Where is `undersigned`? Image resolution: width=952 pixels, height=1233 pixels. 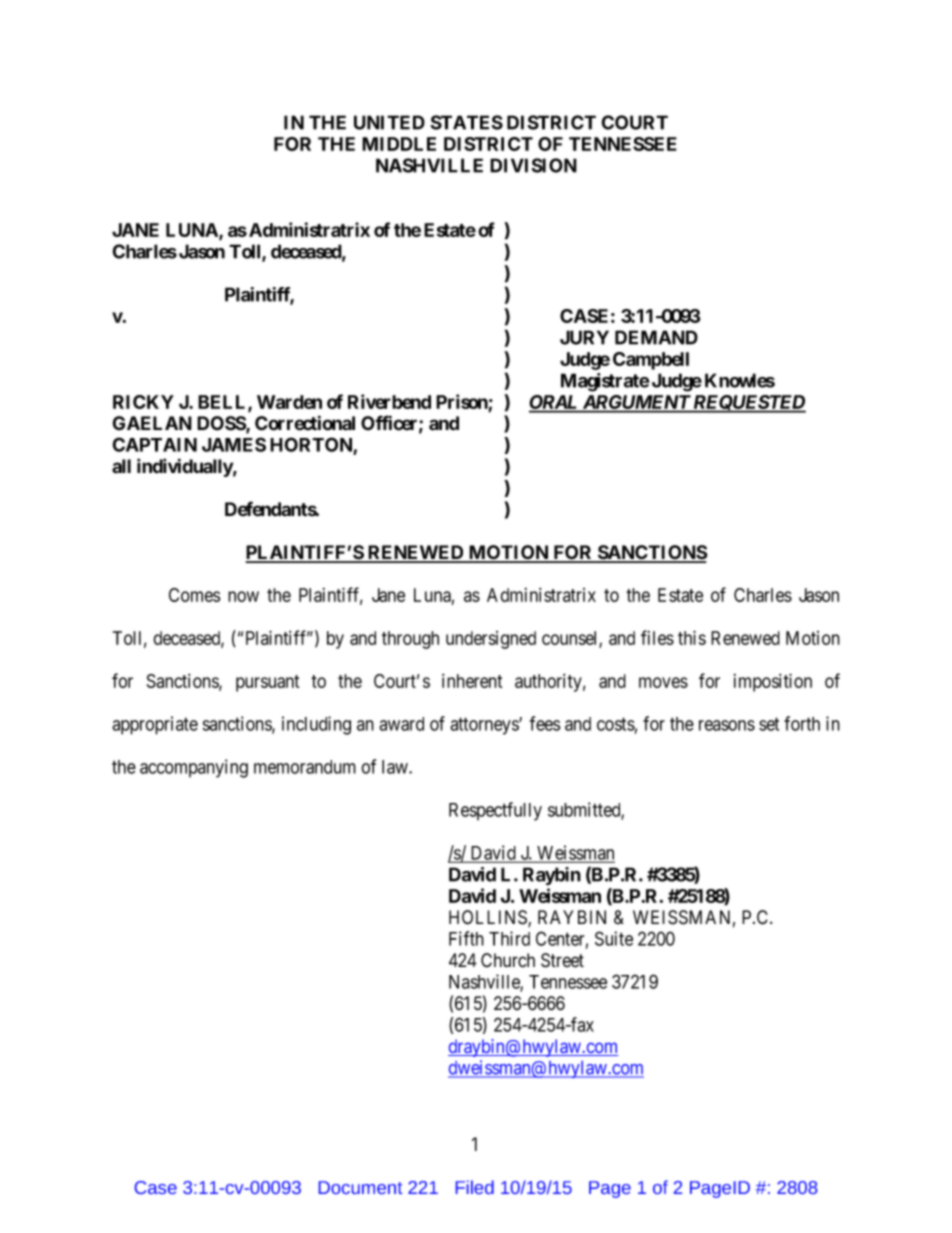 undersigned is located at coordinates (491, 640).
